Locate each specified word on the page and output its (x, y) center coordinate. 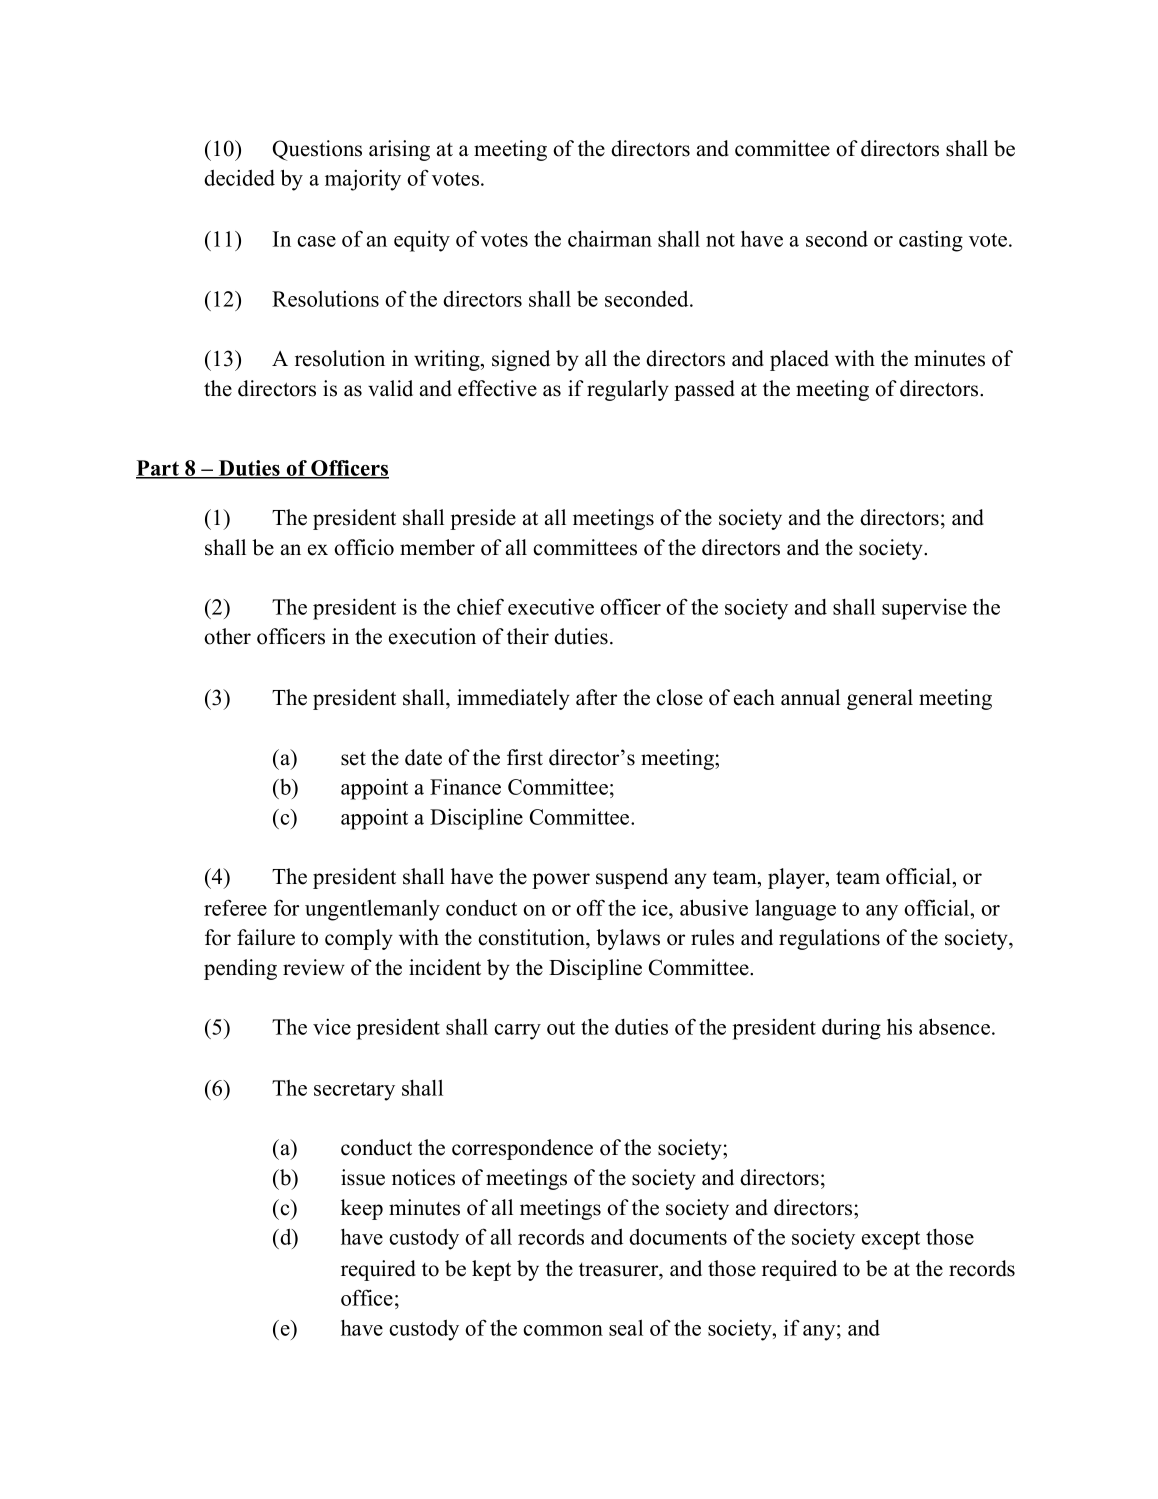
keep (362, 1209)
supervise (924, 609)
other (227, 636)
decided (239, 178)
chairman (610, 238)
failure (266, 937)
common (563, 1330)
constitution (532, 937)
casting (931, 241)
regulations (829, 939)
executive (551, 607)
